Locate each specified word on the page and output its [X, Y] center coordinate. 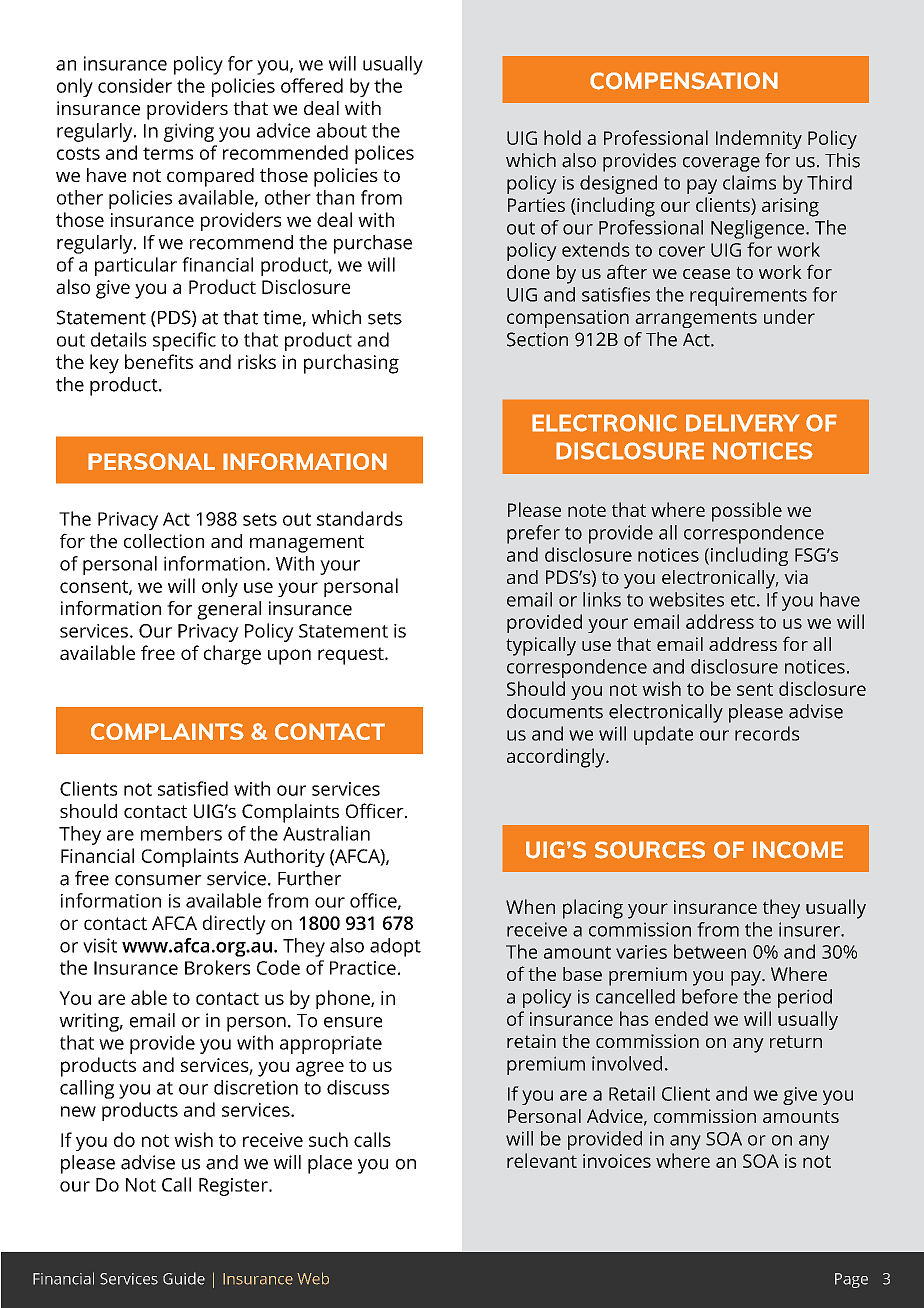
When [530, 906]
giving [189, 132]
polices [384, 154]
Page [851, 1280]
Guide [184, 1278]
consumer [158, 880]
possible [747, 512]
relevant [542, 1160]
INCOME [798, 850]
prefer [533, 534]
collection [164, 541]
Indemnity [759, 139]
